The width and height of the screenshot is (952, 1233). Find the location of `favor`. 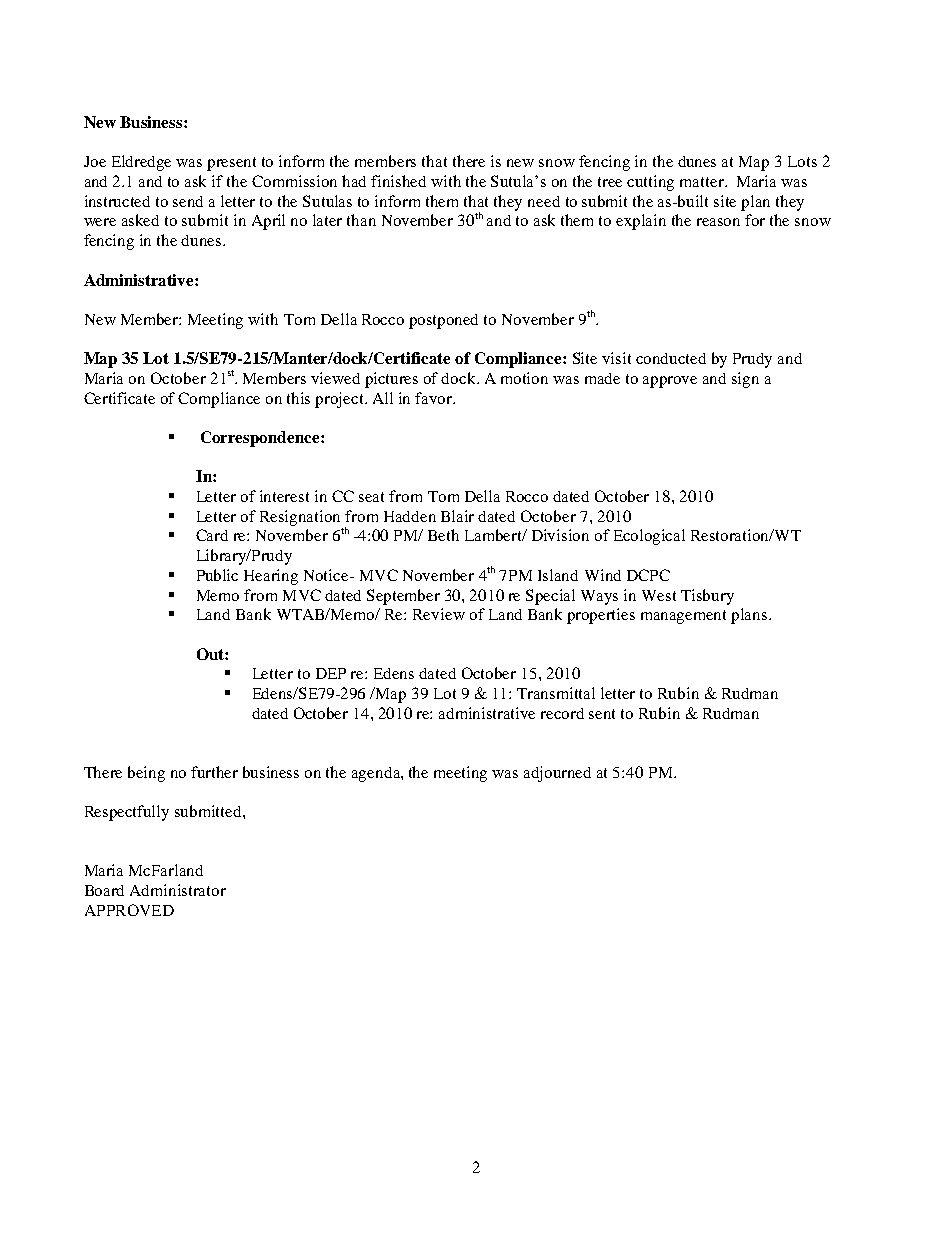

favor is located at coordinates (435, 398).
